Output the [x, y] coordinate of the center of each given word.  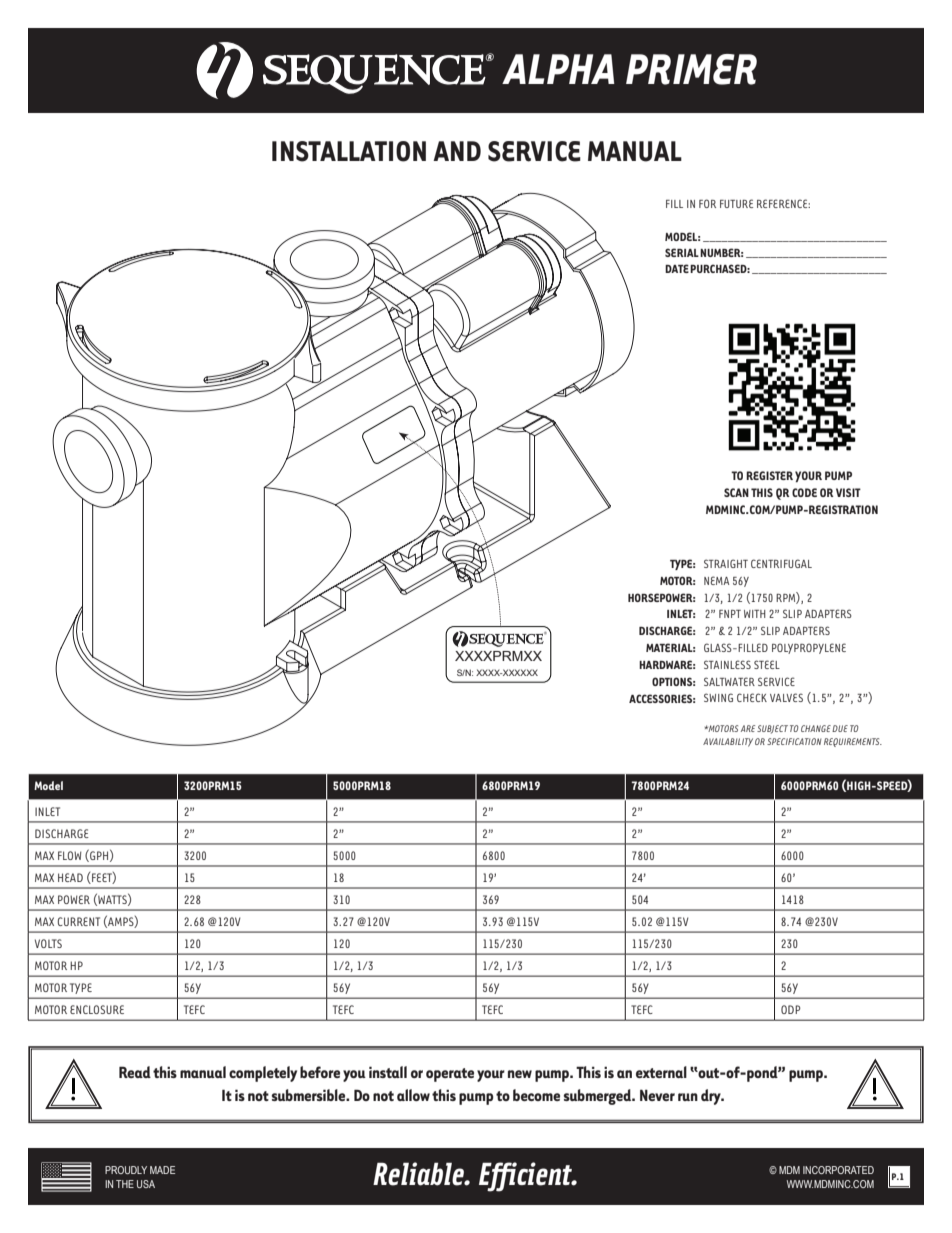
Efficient [527, 1177]
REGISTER [769, 475]
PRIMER [691, 69]
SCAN [736, 492]
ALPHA [558, 69]
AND [457, 151]
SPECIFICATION [794, 741]
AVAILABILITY [728, 742]
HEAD [70, 877]
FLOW [70, 855]
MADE [162, 1170]
